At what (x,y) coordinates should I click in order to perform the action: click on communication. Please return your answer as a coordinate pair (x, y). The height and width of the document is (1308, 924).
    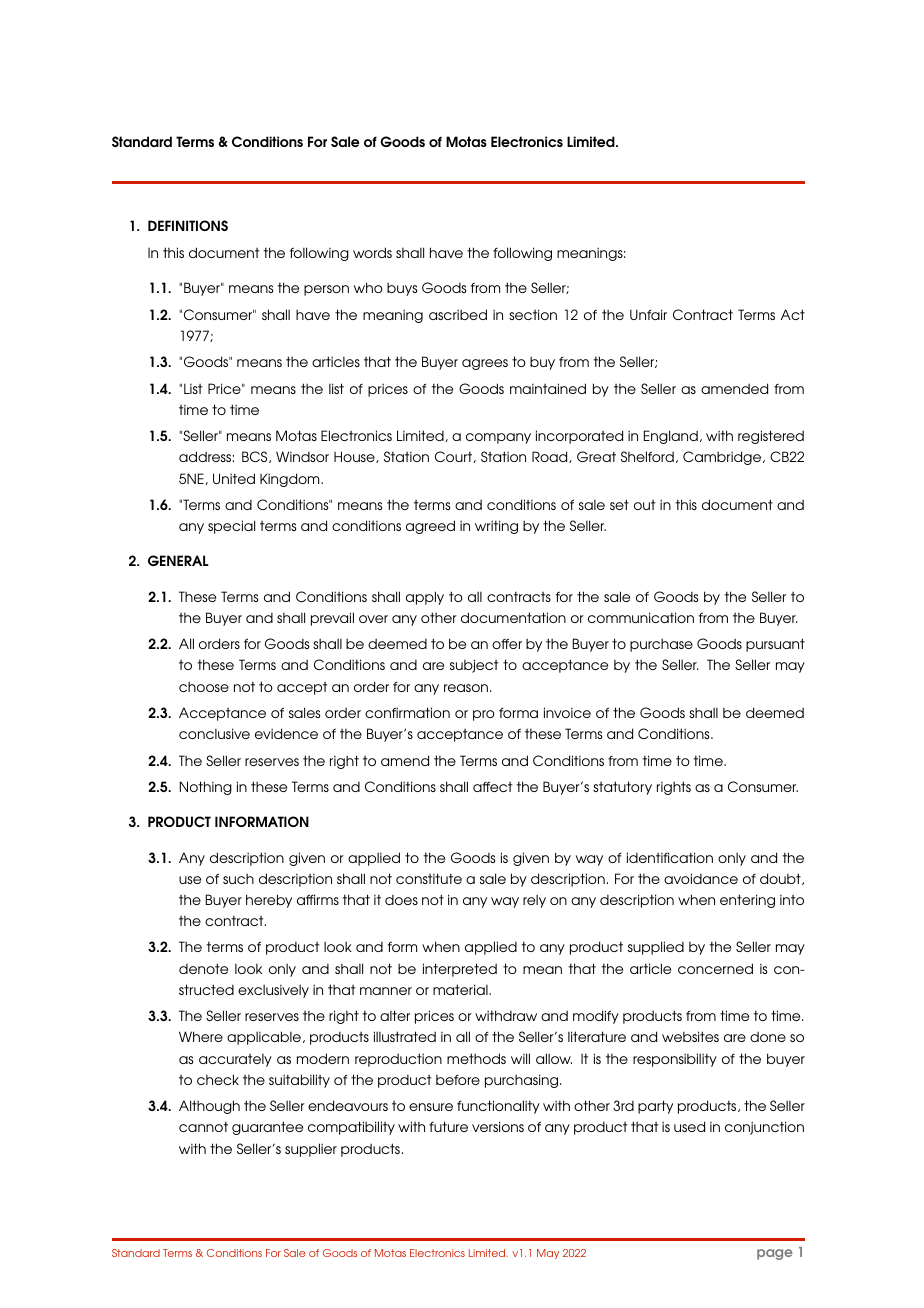
    Looking at the image, I should click on (641, 617).
